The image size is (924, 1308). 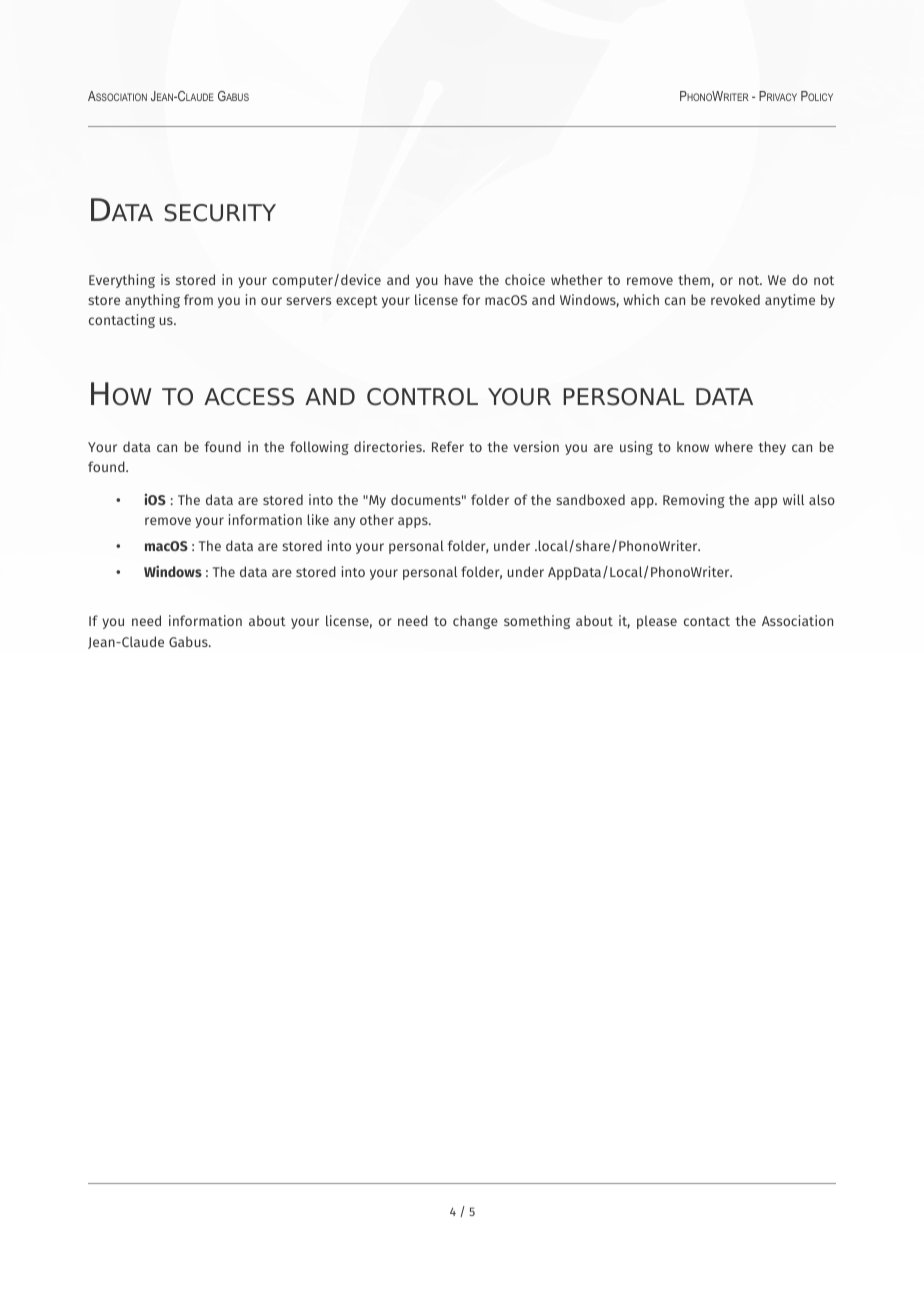 I want to click on them, so click(x=695, y=280).
